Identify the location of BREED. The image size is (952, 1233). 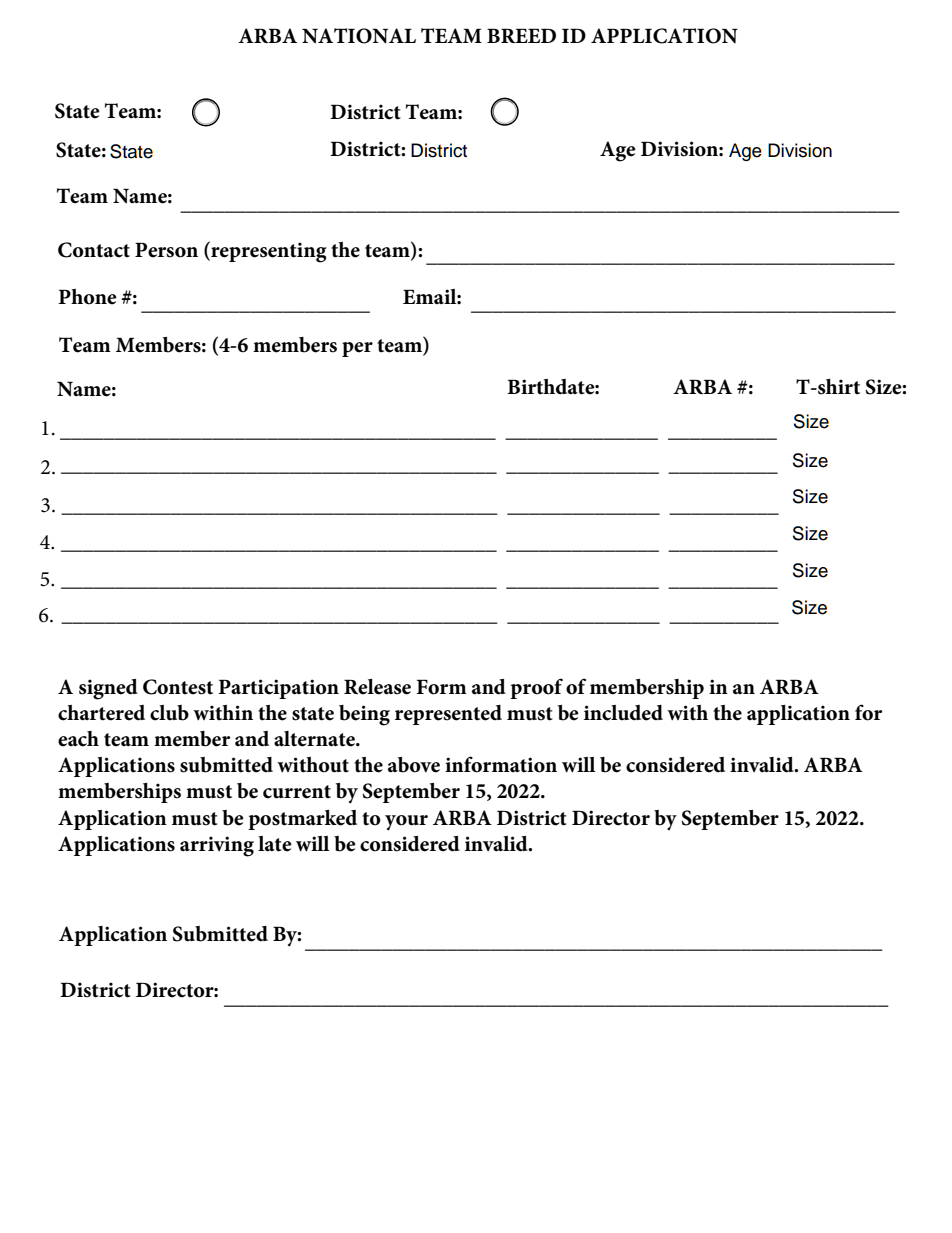
(521, 35).
